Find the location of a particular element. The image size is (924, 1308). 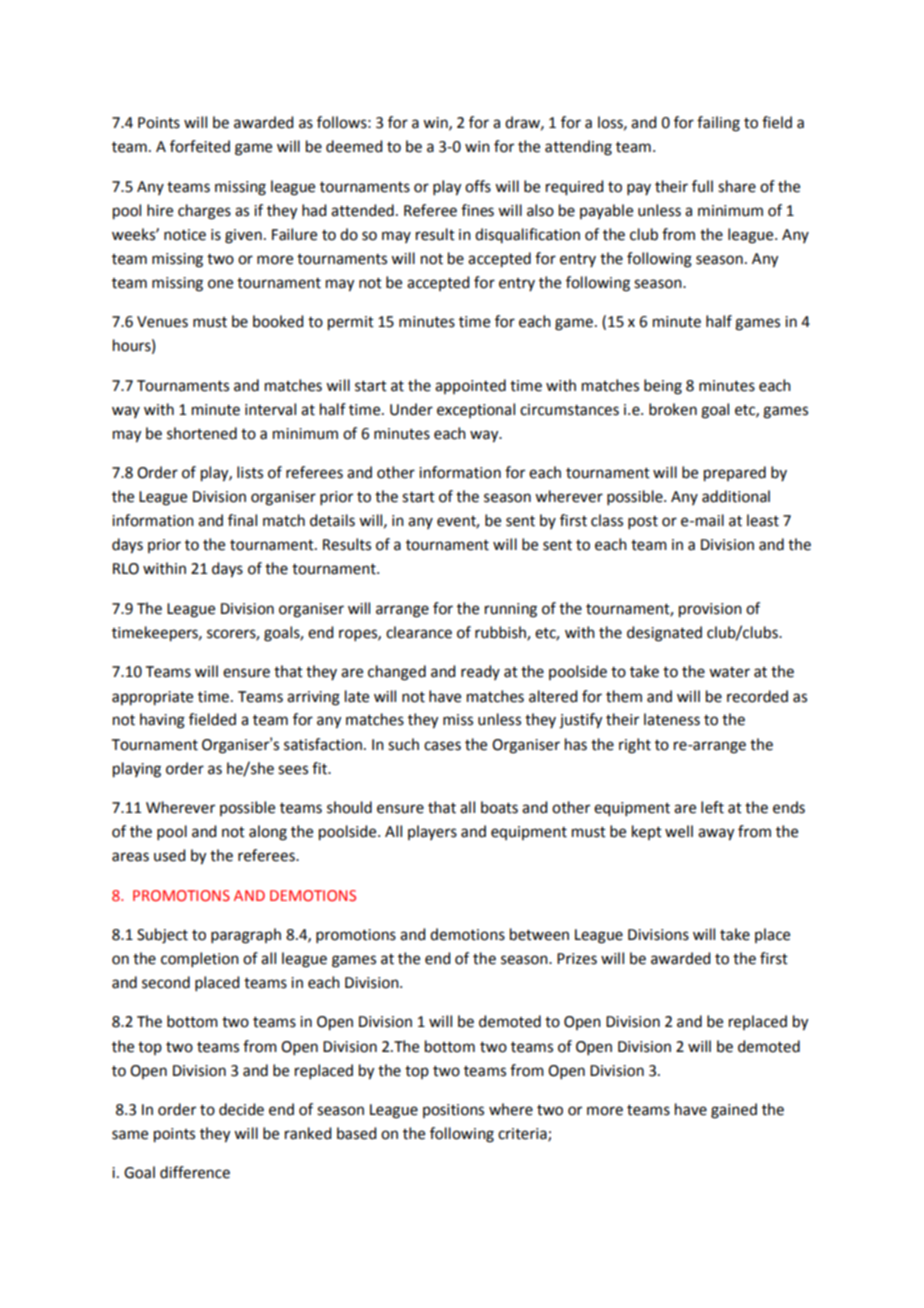

offs is located at coordinates (478, 186).
